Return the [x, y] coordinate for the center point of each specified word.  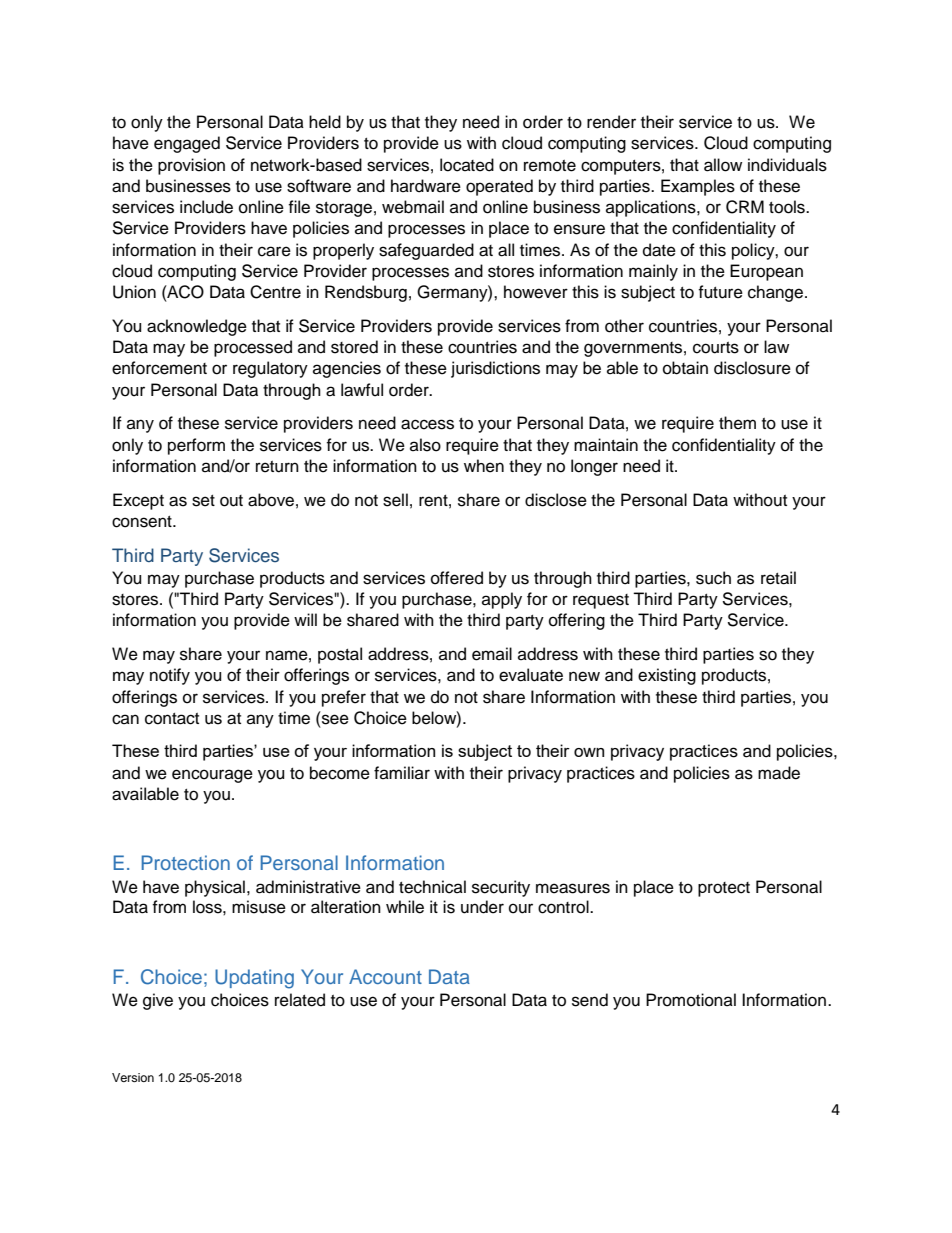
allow [723, 165]
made [779, 773]
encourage [212, 776]
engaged [187, 144]
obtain [685, 368]
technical [432, 887]
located [467, 165]
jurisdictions [495, 369]
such [713, 578]
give [158, 1001]
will [305, 619]
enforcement [159, 368]
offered [457, 578]
